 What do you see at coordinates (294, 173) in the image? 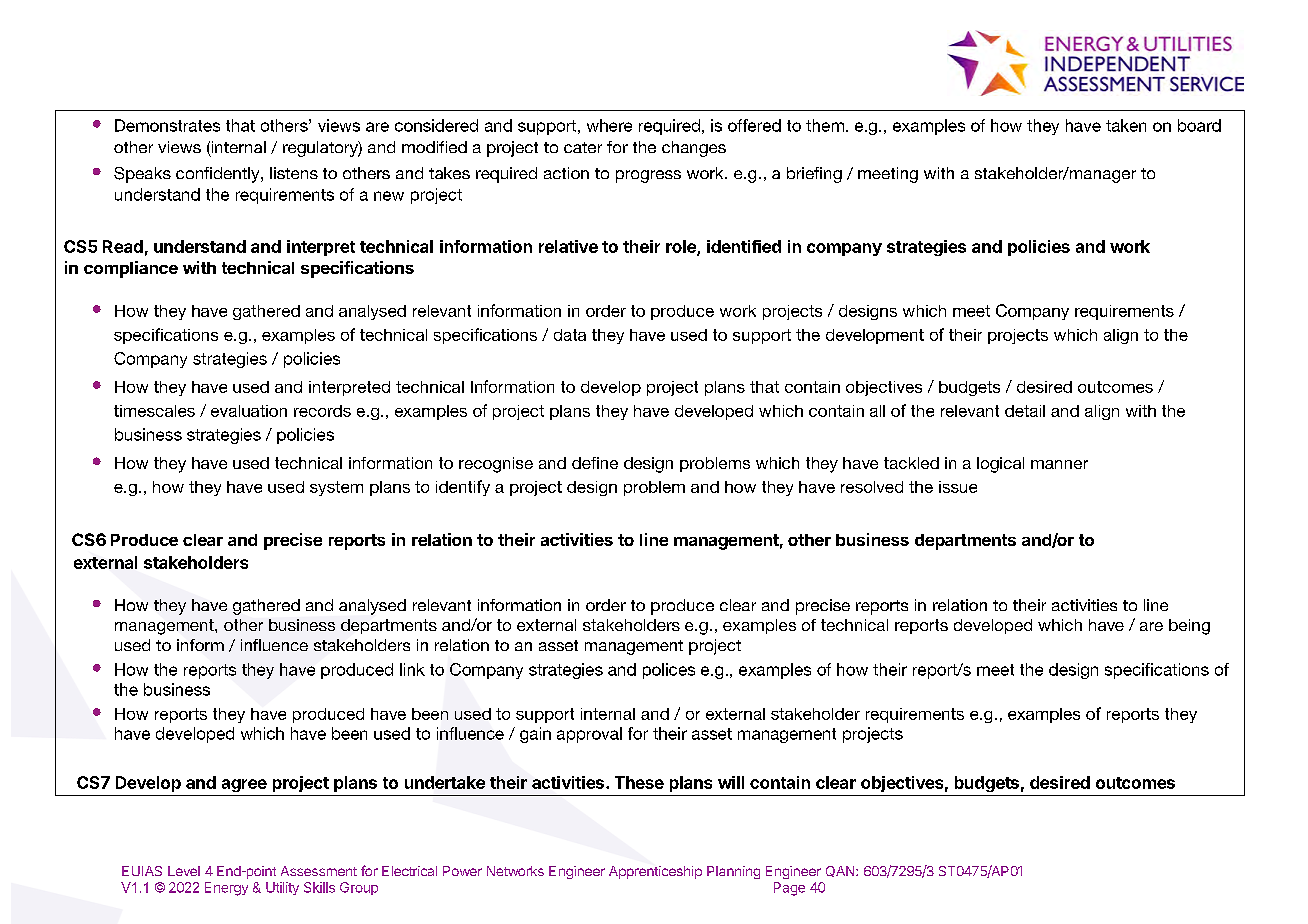
I see `listens` at bounding box center [294, 173].
